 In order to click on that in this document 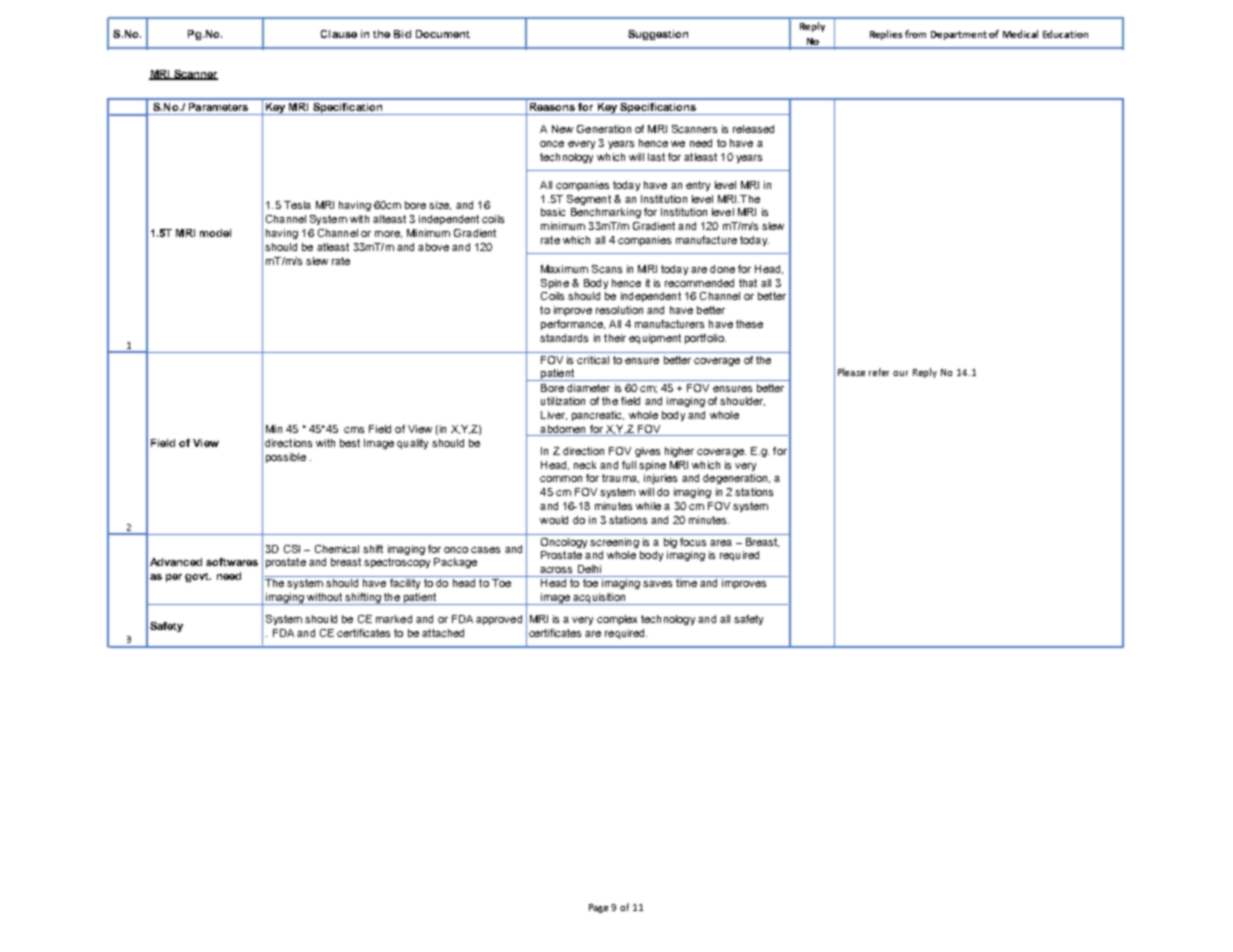, I will do `click(748, 283)`.
